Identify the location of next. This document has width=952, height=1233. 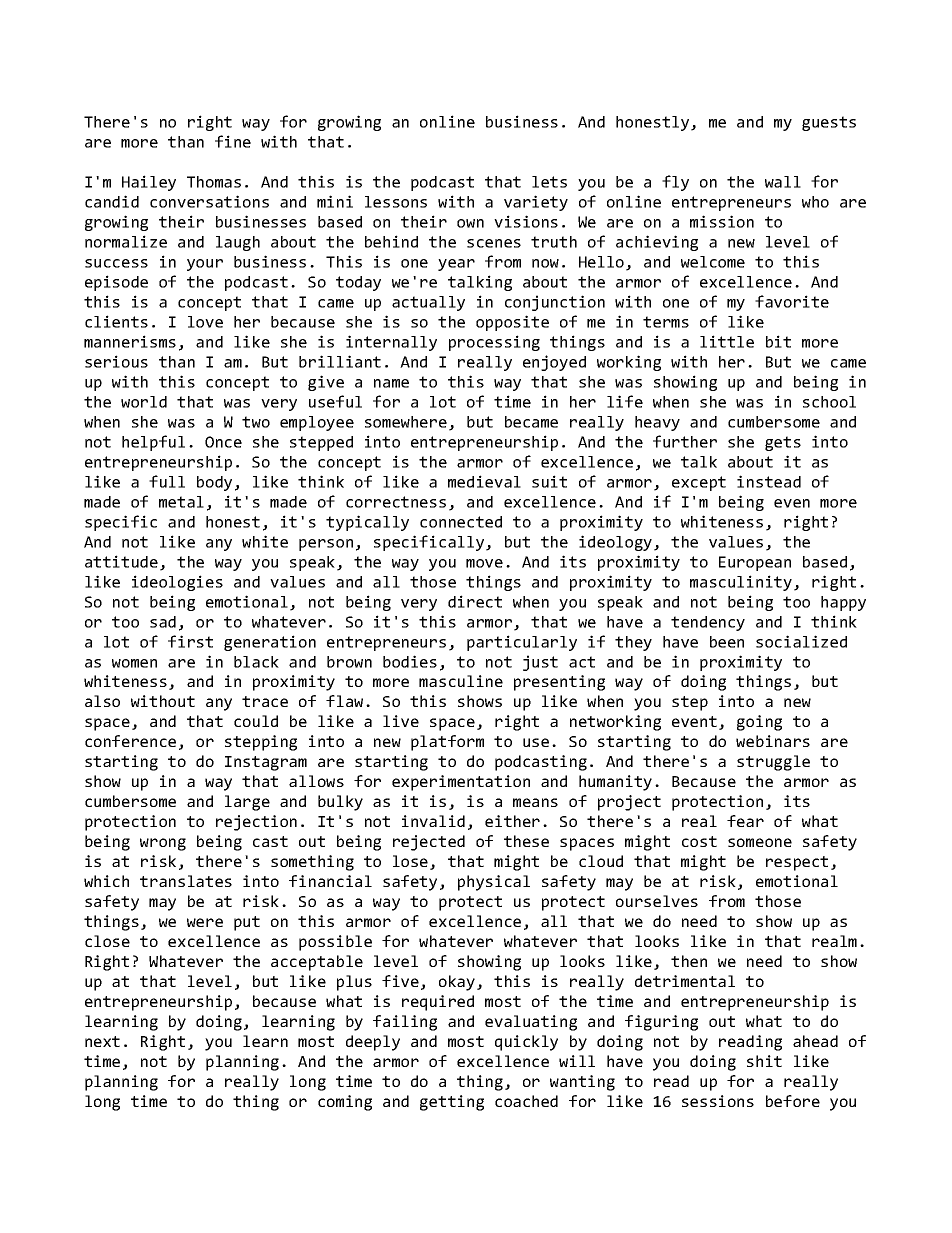
(102, 1041).
